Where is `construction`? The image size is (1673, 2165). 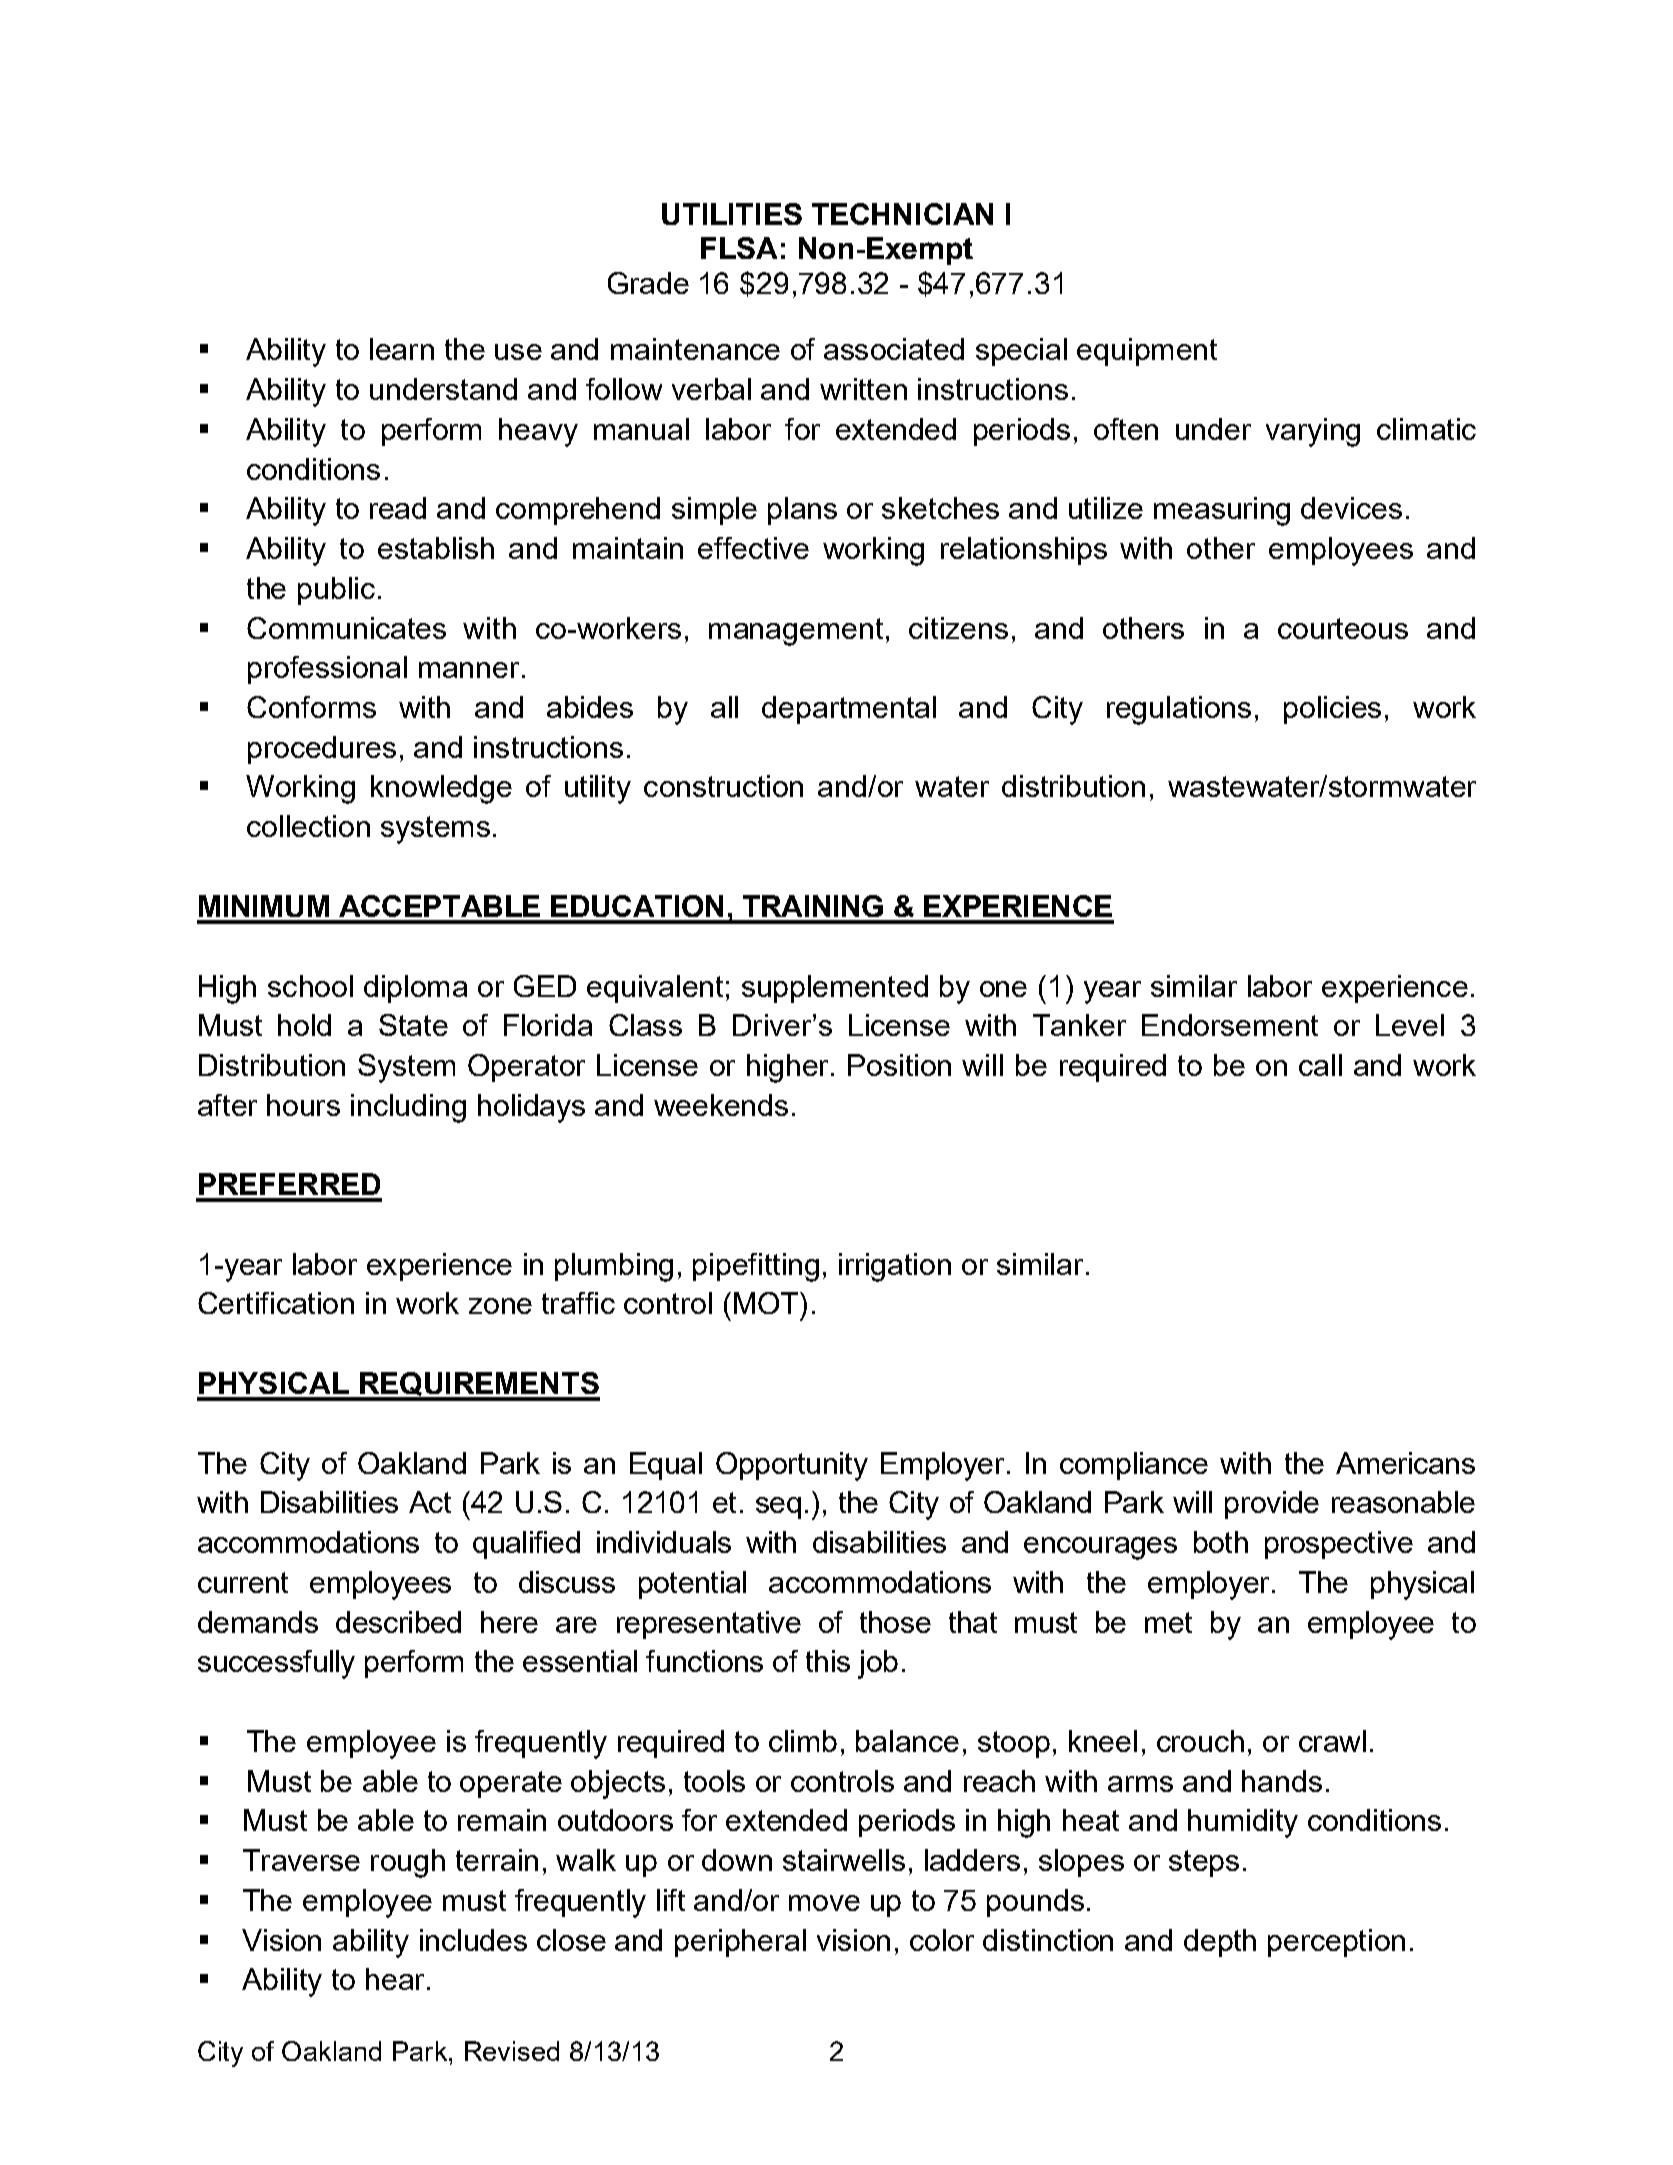 construction is located at coordinates (723, 786).
